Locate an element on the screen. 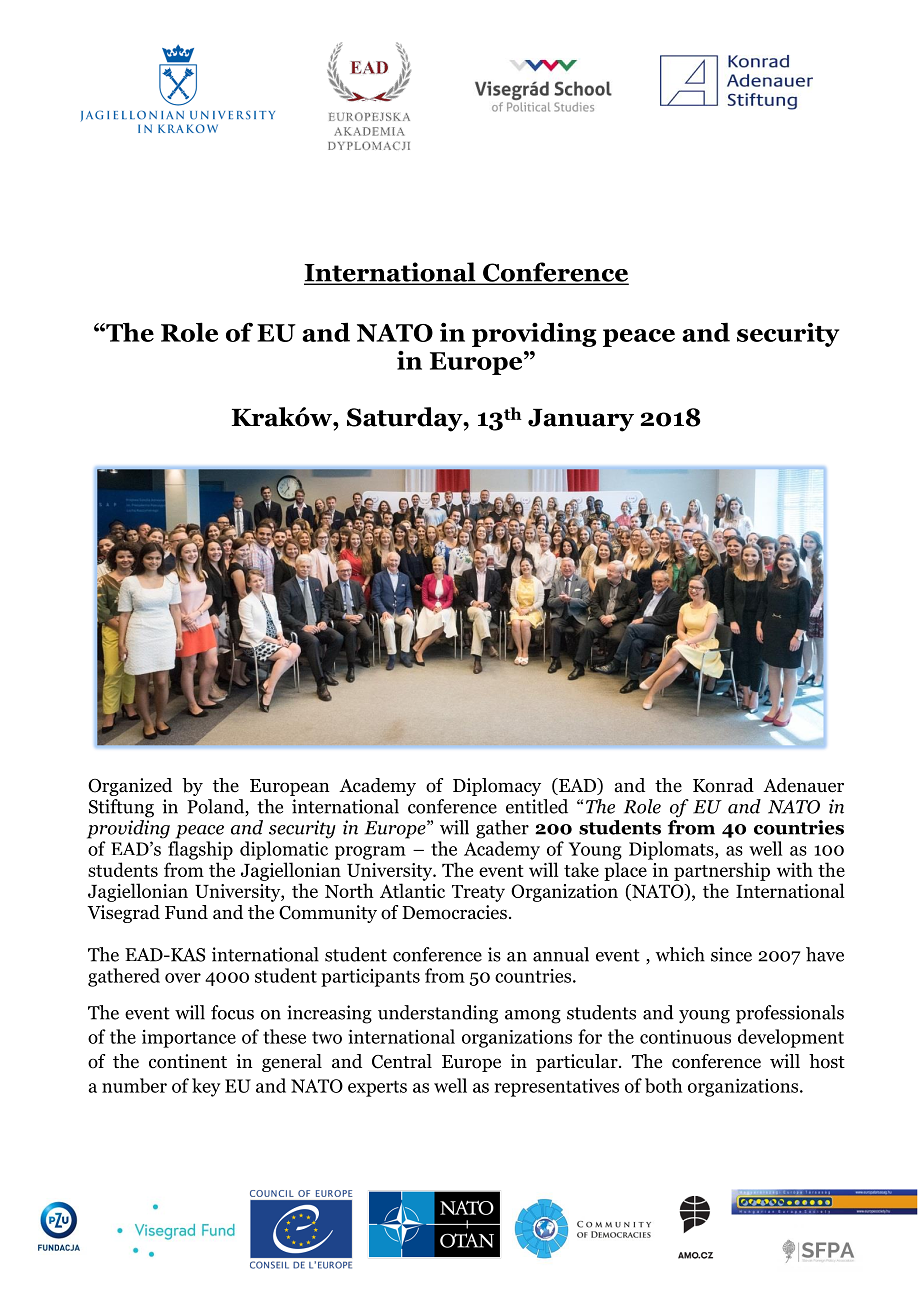  development is located at coordinates (791, 1038).
